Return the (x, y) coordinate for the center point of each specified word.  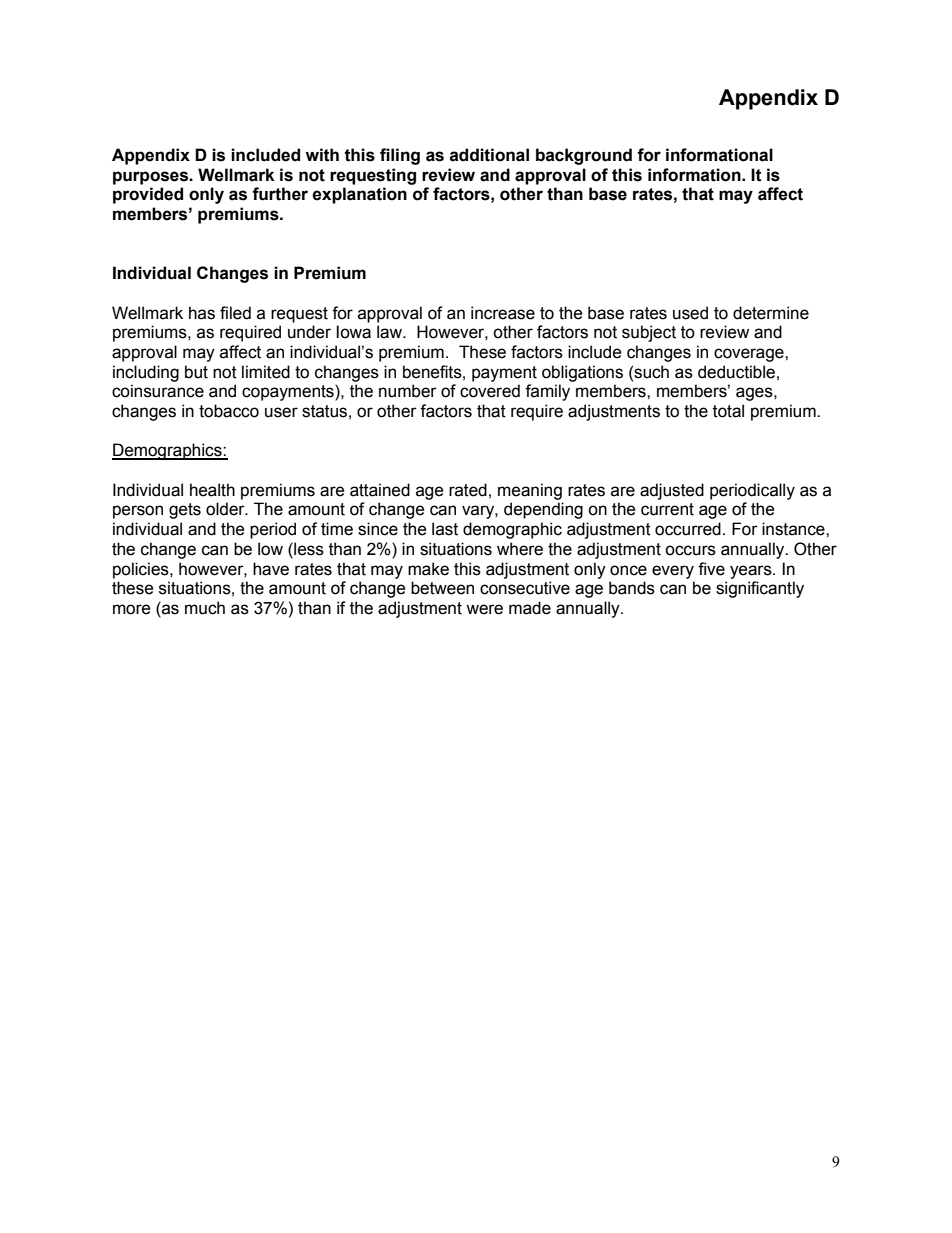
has (202, 313)
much (205, 608)
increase (503, 313)
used (690, 313)
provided (148, 195)
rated (468, 490)
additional (489, 155)
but (196, 372)
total (728, 411)
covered (490, 391)
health (212, 490)
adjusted (672, 491)
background (584, 156)
